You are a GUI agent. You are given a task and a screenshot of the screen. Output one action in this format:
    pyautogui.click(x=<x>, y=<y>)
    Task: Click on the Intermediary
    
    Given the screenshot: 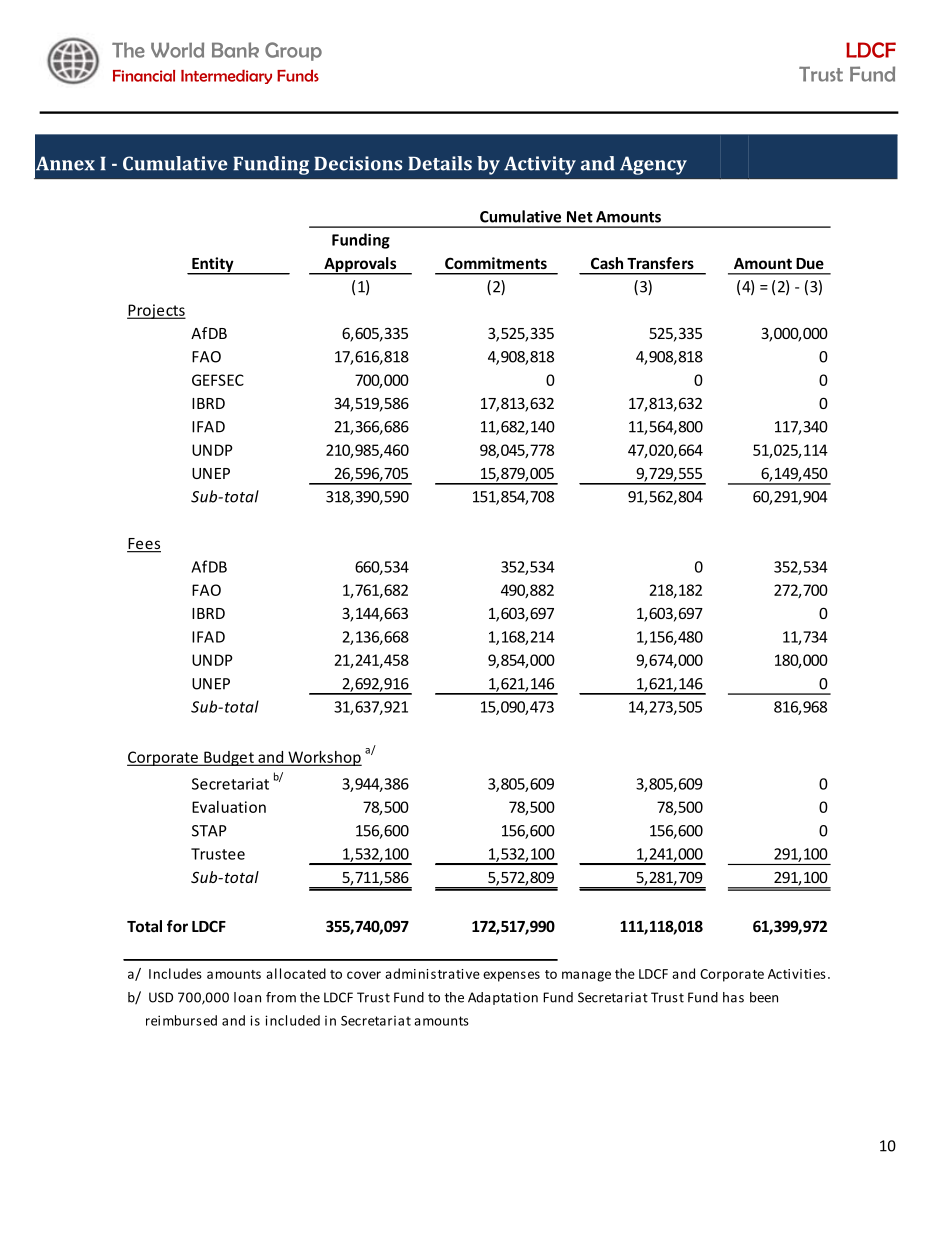 What is the action you would take?
    pyautogui.click(x=226, y=77)
